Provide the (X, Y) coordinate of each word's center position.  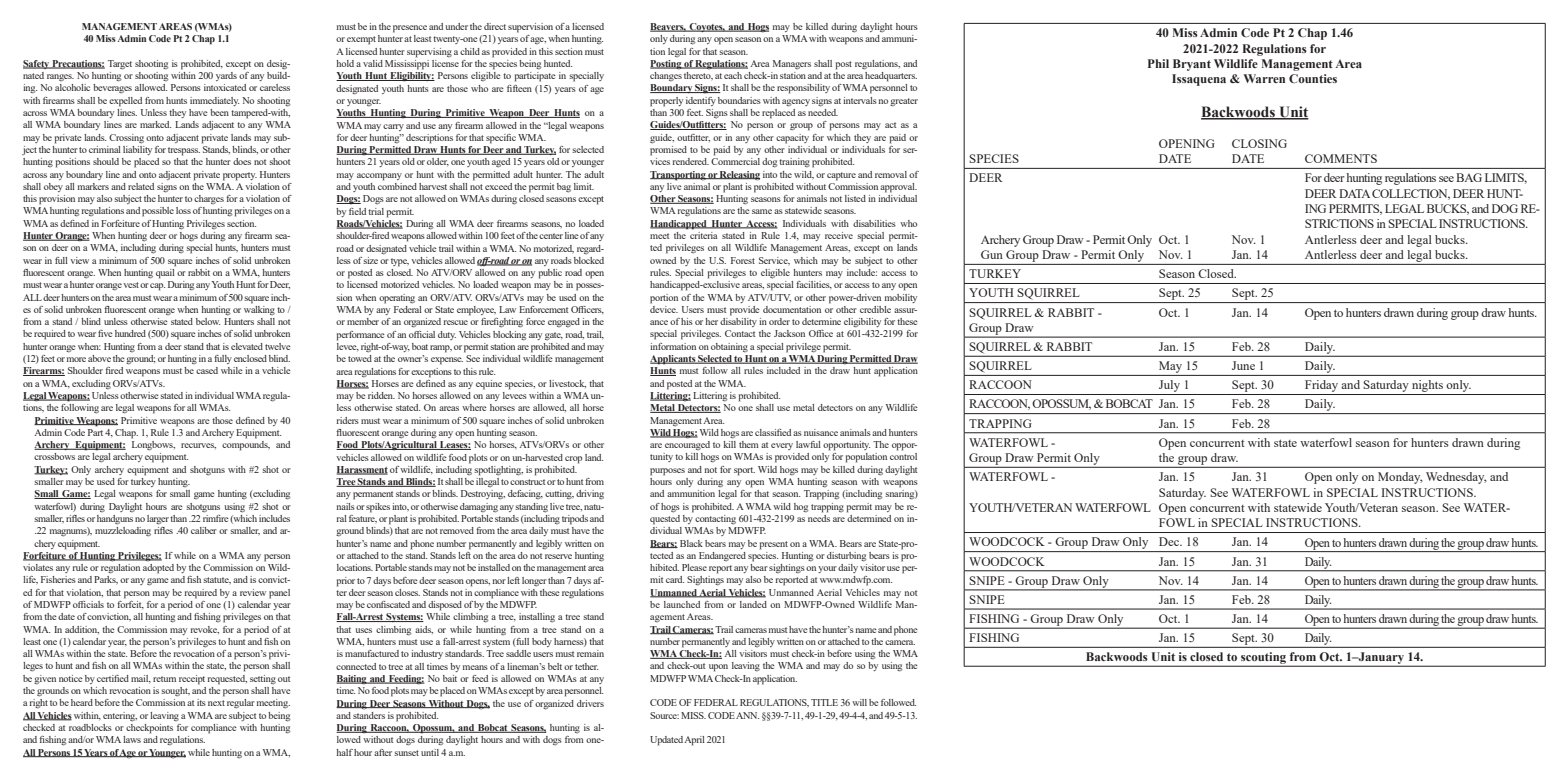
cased (207, 370)
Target (120, 65)
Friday (1322, 387)
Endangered (722, 556)
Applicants (673, 360)
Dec (1170, 541)
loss (183, 210)
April (694, 741)
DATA (1354, 193)
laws (132, 739)
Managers (792, 65)
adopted (158, 569)
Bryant (1192, 65)
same (762, 211)
